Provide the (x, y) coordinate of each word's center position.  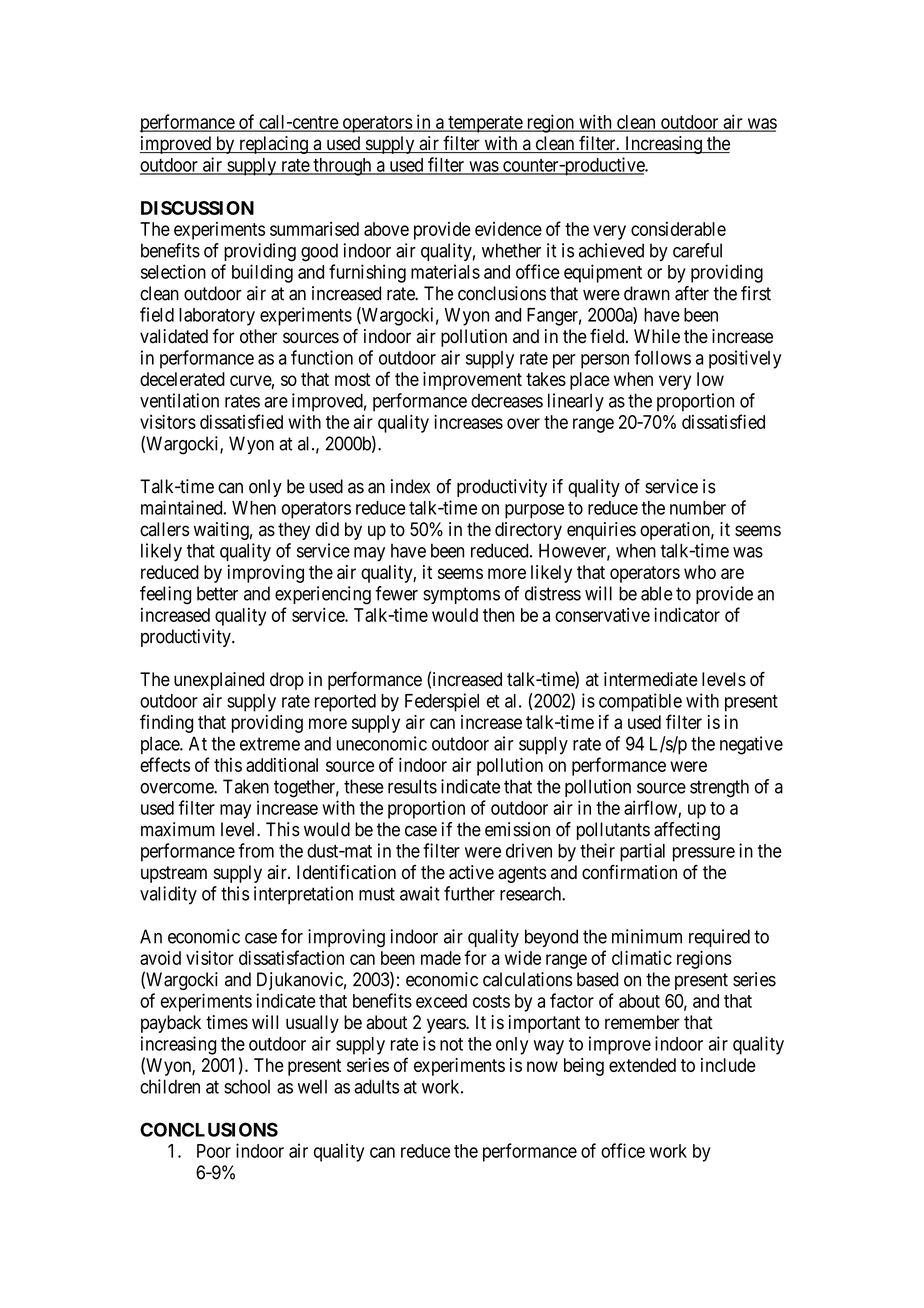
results (412, 786)
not (451, 1044)
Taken (246, 786)
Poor (214, 1151)
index (410, 486)
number (698, 508)
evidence (508, 229)
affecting (687, 831)
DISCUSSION (197, 208)
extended (642, 1065)
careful (697, 250)
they (294, 531)
